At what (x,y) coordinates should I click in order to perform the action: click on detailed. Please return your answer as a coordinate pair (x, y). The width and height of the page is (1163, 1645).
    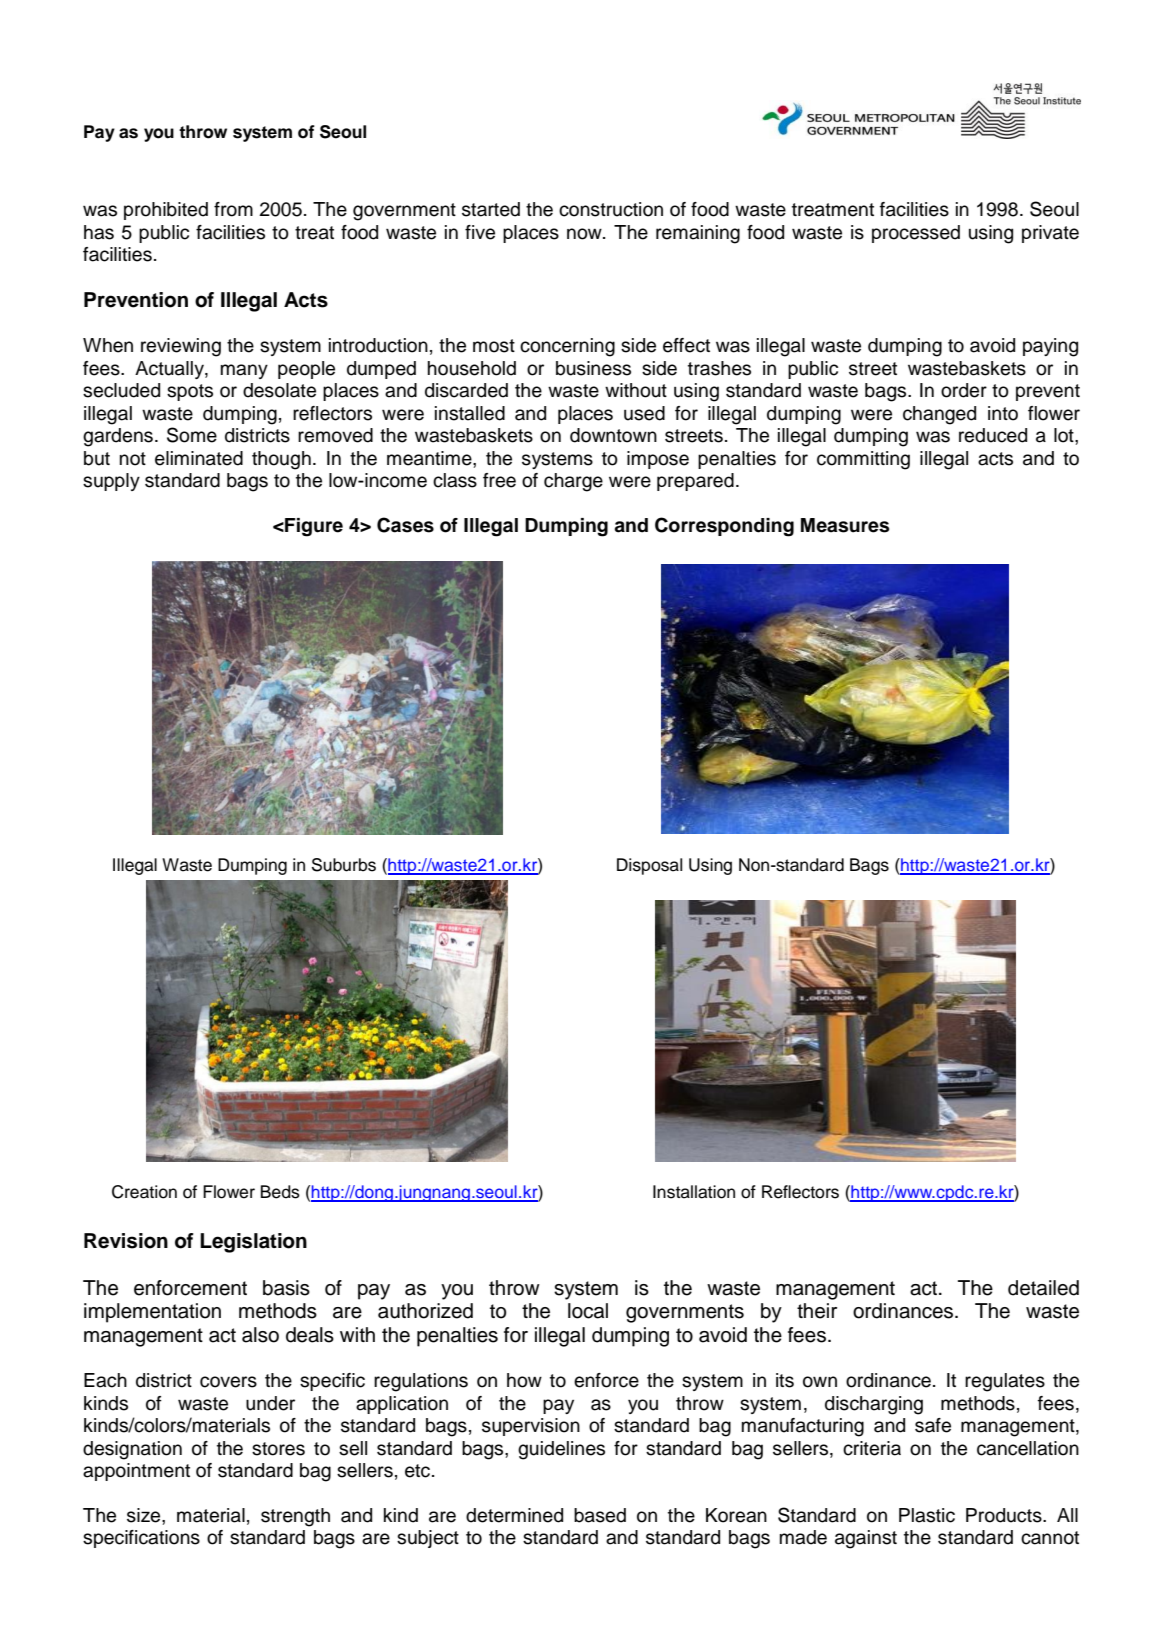
    Looking at the image, I should click on (1043, 1288).
